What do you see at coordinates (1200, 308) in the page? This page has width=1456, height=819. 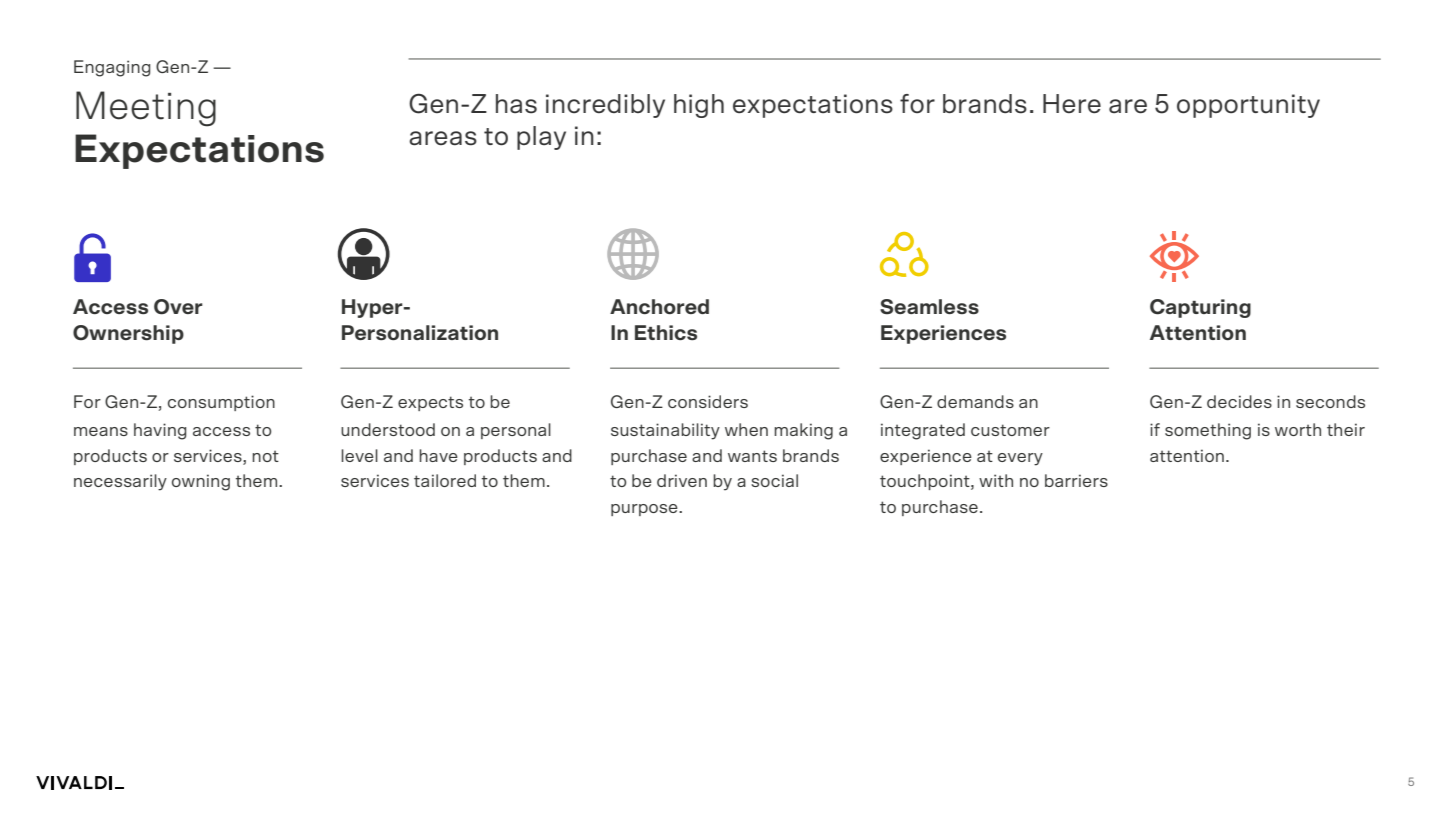 I see `Capturing` at bounding box center [1200, 308].
